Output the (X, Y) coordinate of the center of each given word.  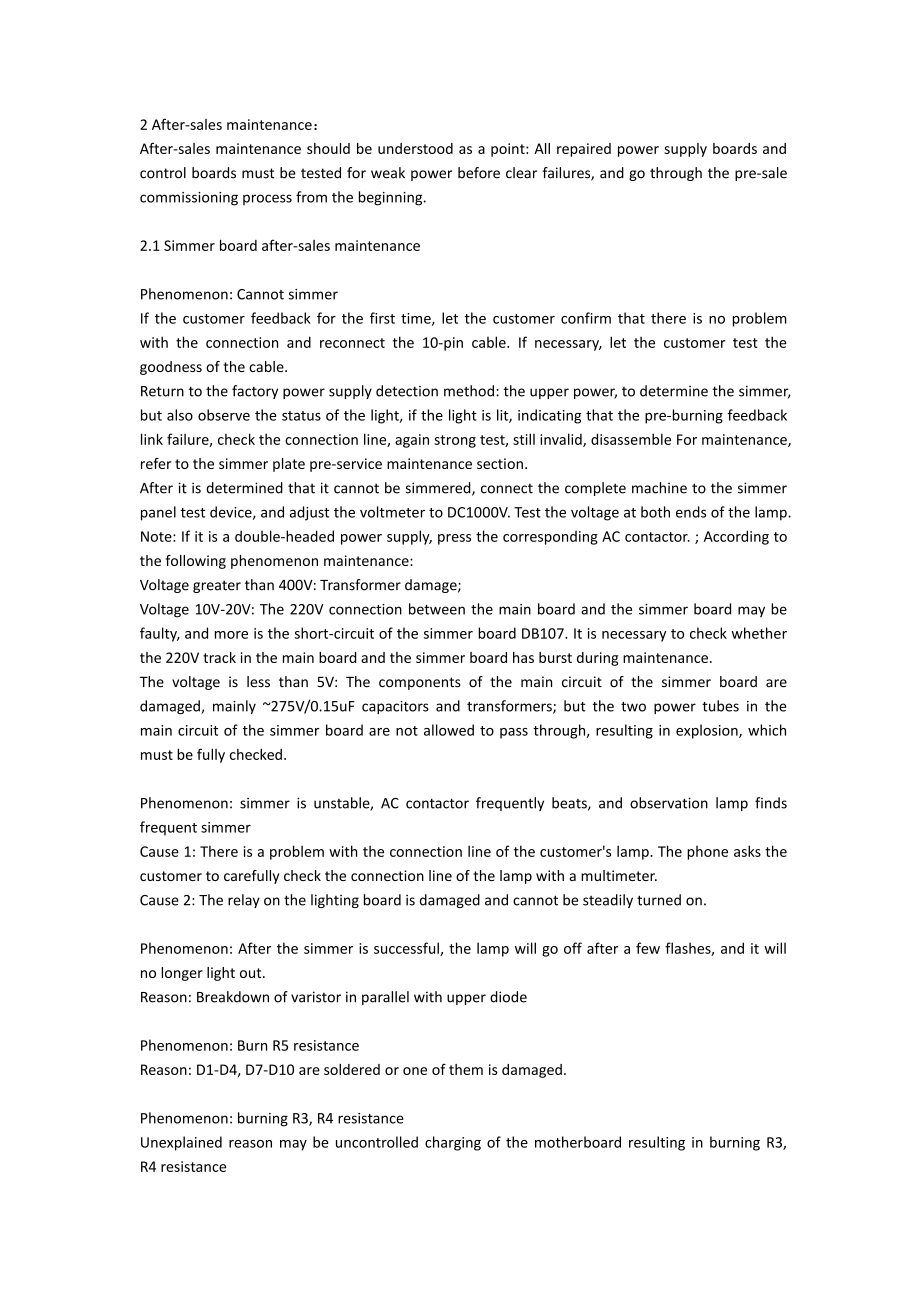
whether (759, 633)
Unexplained (181, 1143)
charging (453, 1143)
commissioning (189, 199)
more (231, 635)
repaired (584, 150)
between (437, 609)
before (479, 173)
